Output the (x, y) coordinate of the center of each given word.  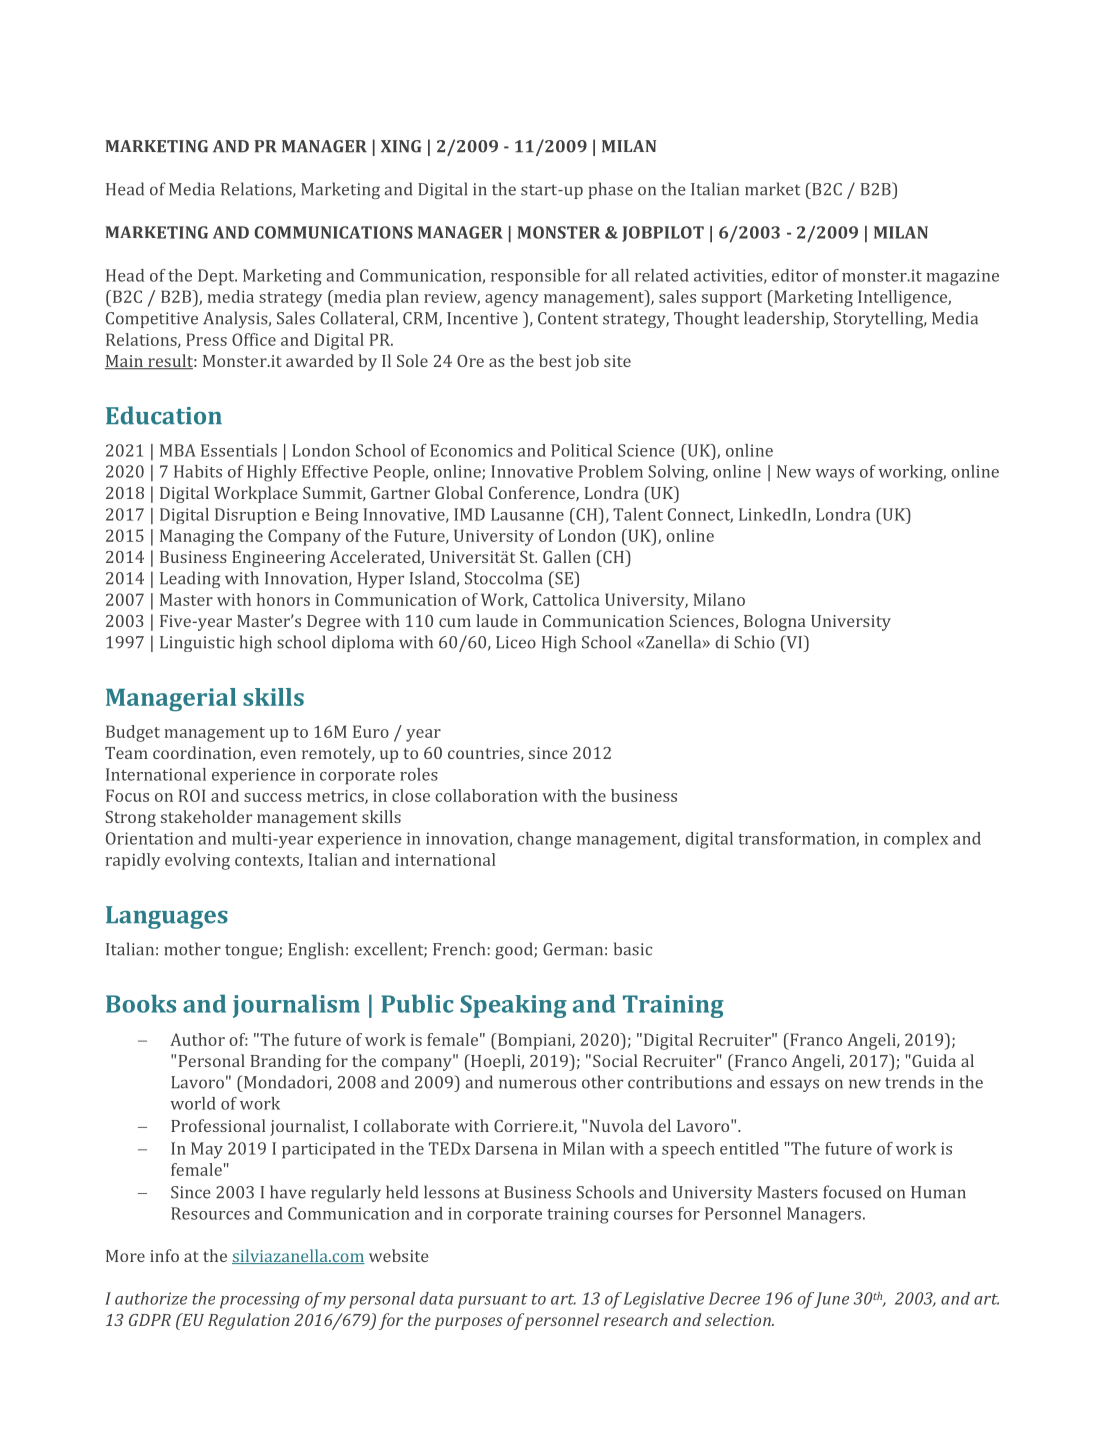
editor (795, 275)
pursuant (493, 1301)
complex (916, 840)
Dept (217, 277)
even (278, 754)
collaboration (486, 795)
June (831, 1300)
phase (611, 190)
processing (260, 1300)
